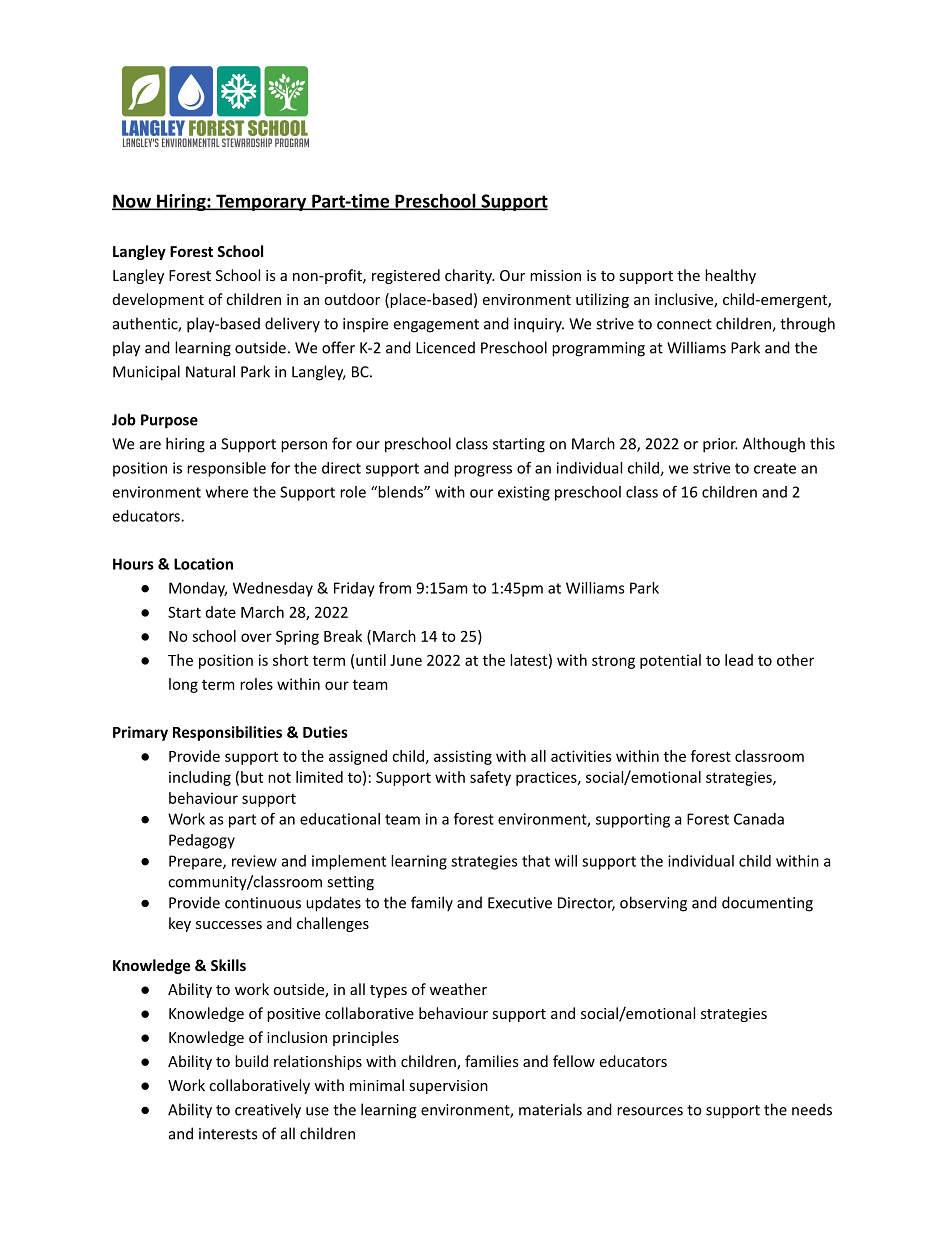 Image resolution: width=952 pixels, height=1233 pixels. What do you see at coordinates (449, 1087) in the screenshot?
I see `supervision` at bounding box center [449, 1087].
